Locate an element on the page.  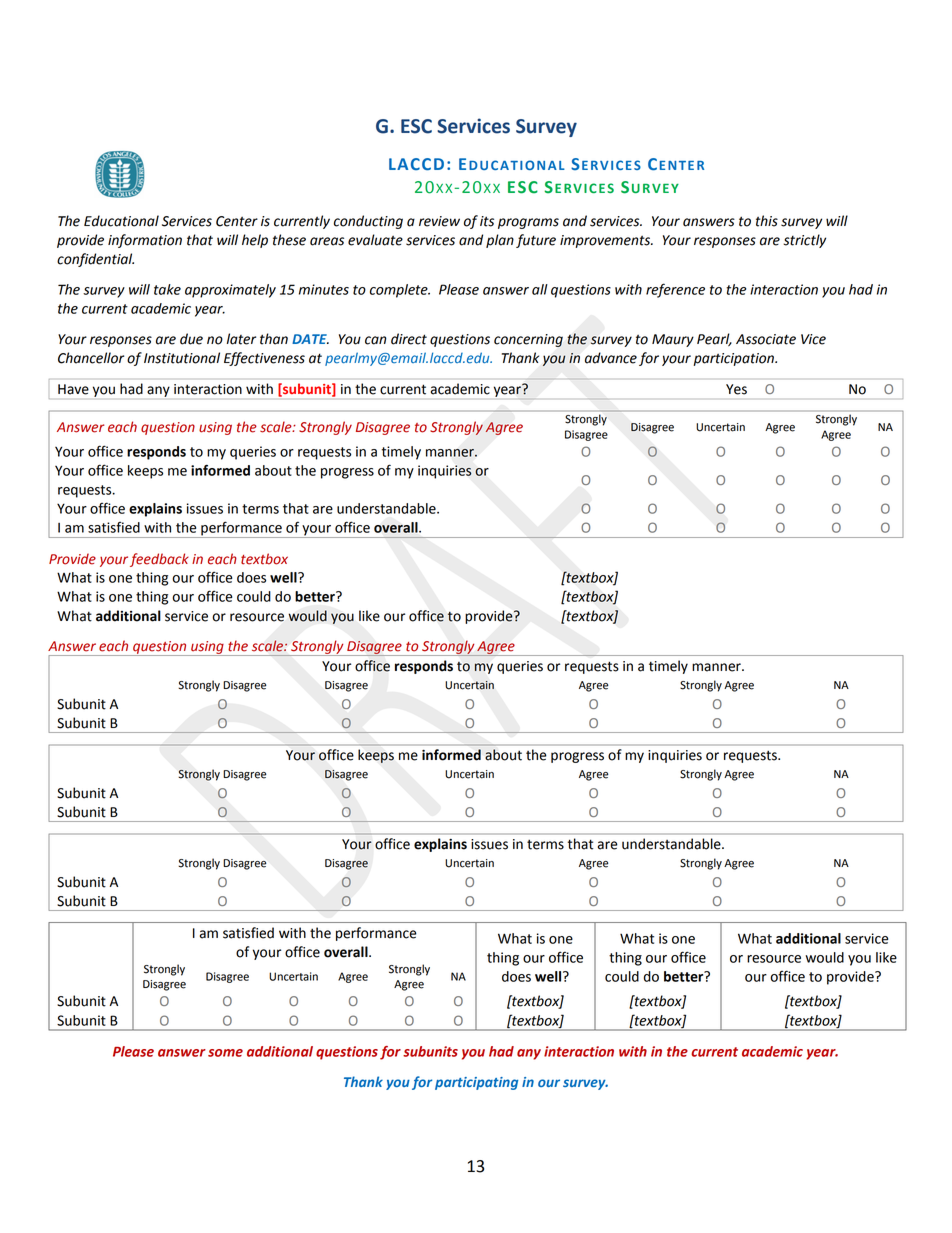
some is located at coordinates (225, 1053).
